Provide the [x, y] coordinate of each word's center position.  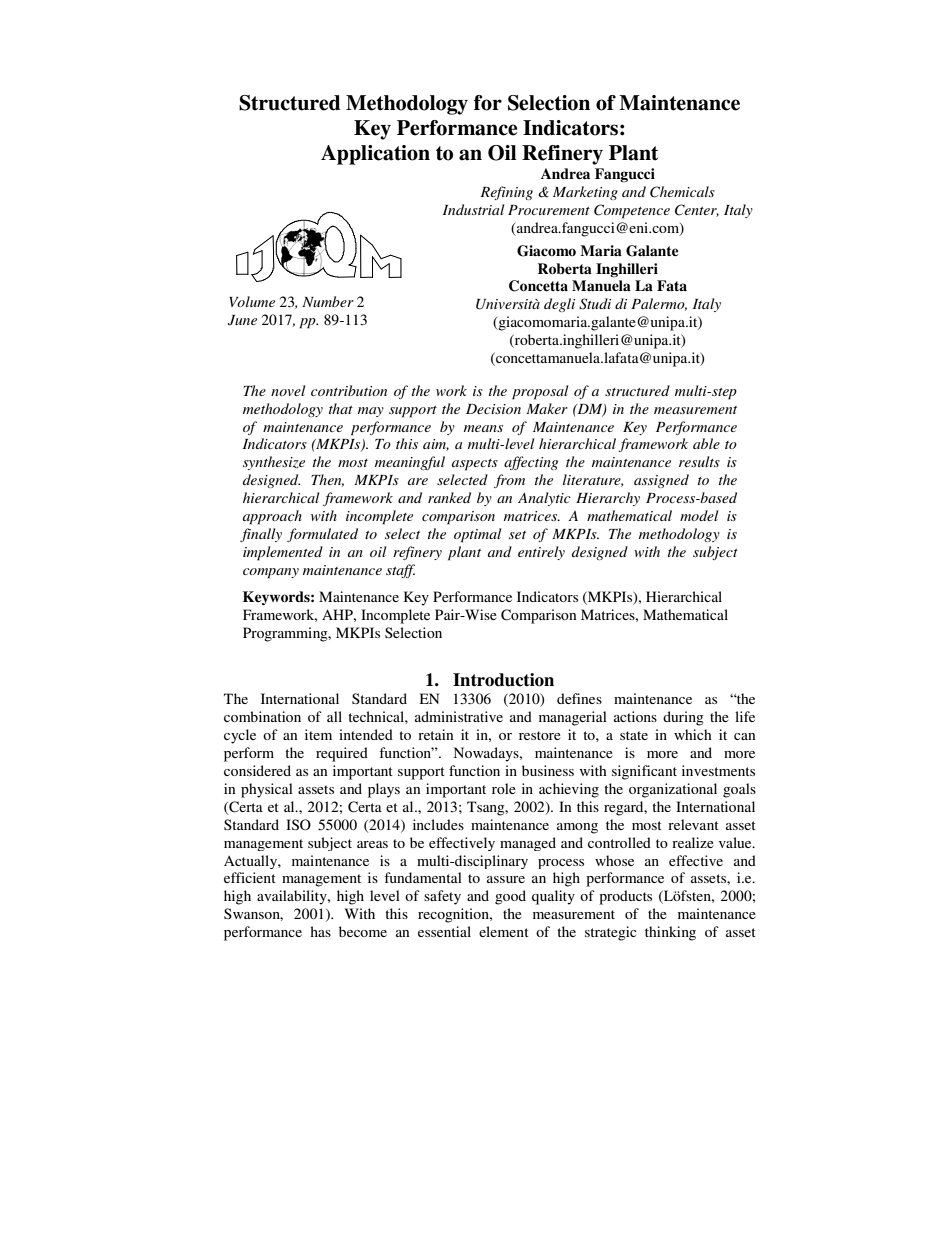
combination [262, 716]
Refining [506, 193]
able [706, 443]
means [483, 428]
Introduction [503, 680]
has [320, 931]
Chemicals [682, 192]
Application [375, 155]
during [683, 718]
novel [288, 390]
